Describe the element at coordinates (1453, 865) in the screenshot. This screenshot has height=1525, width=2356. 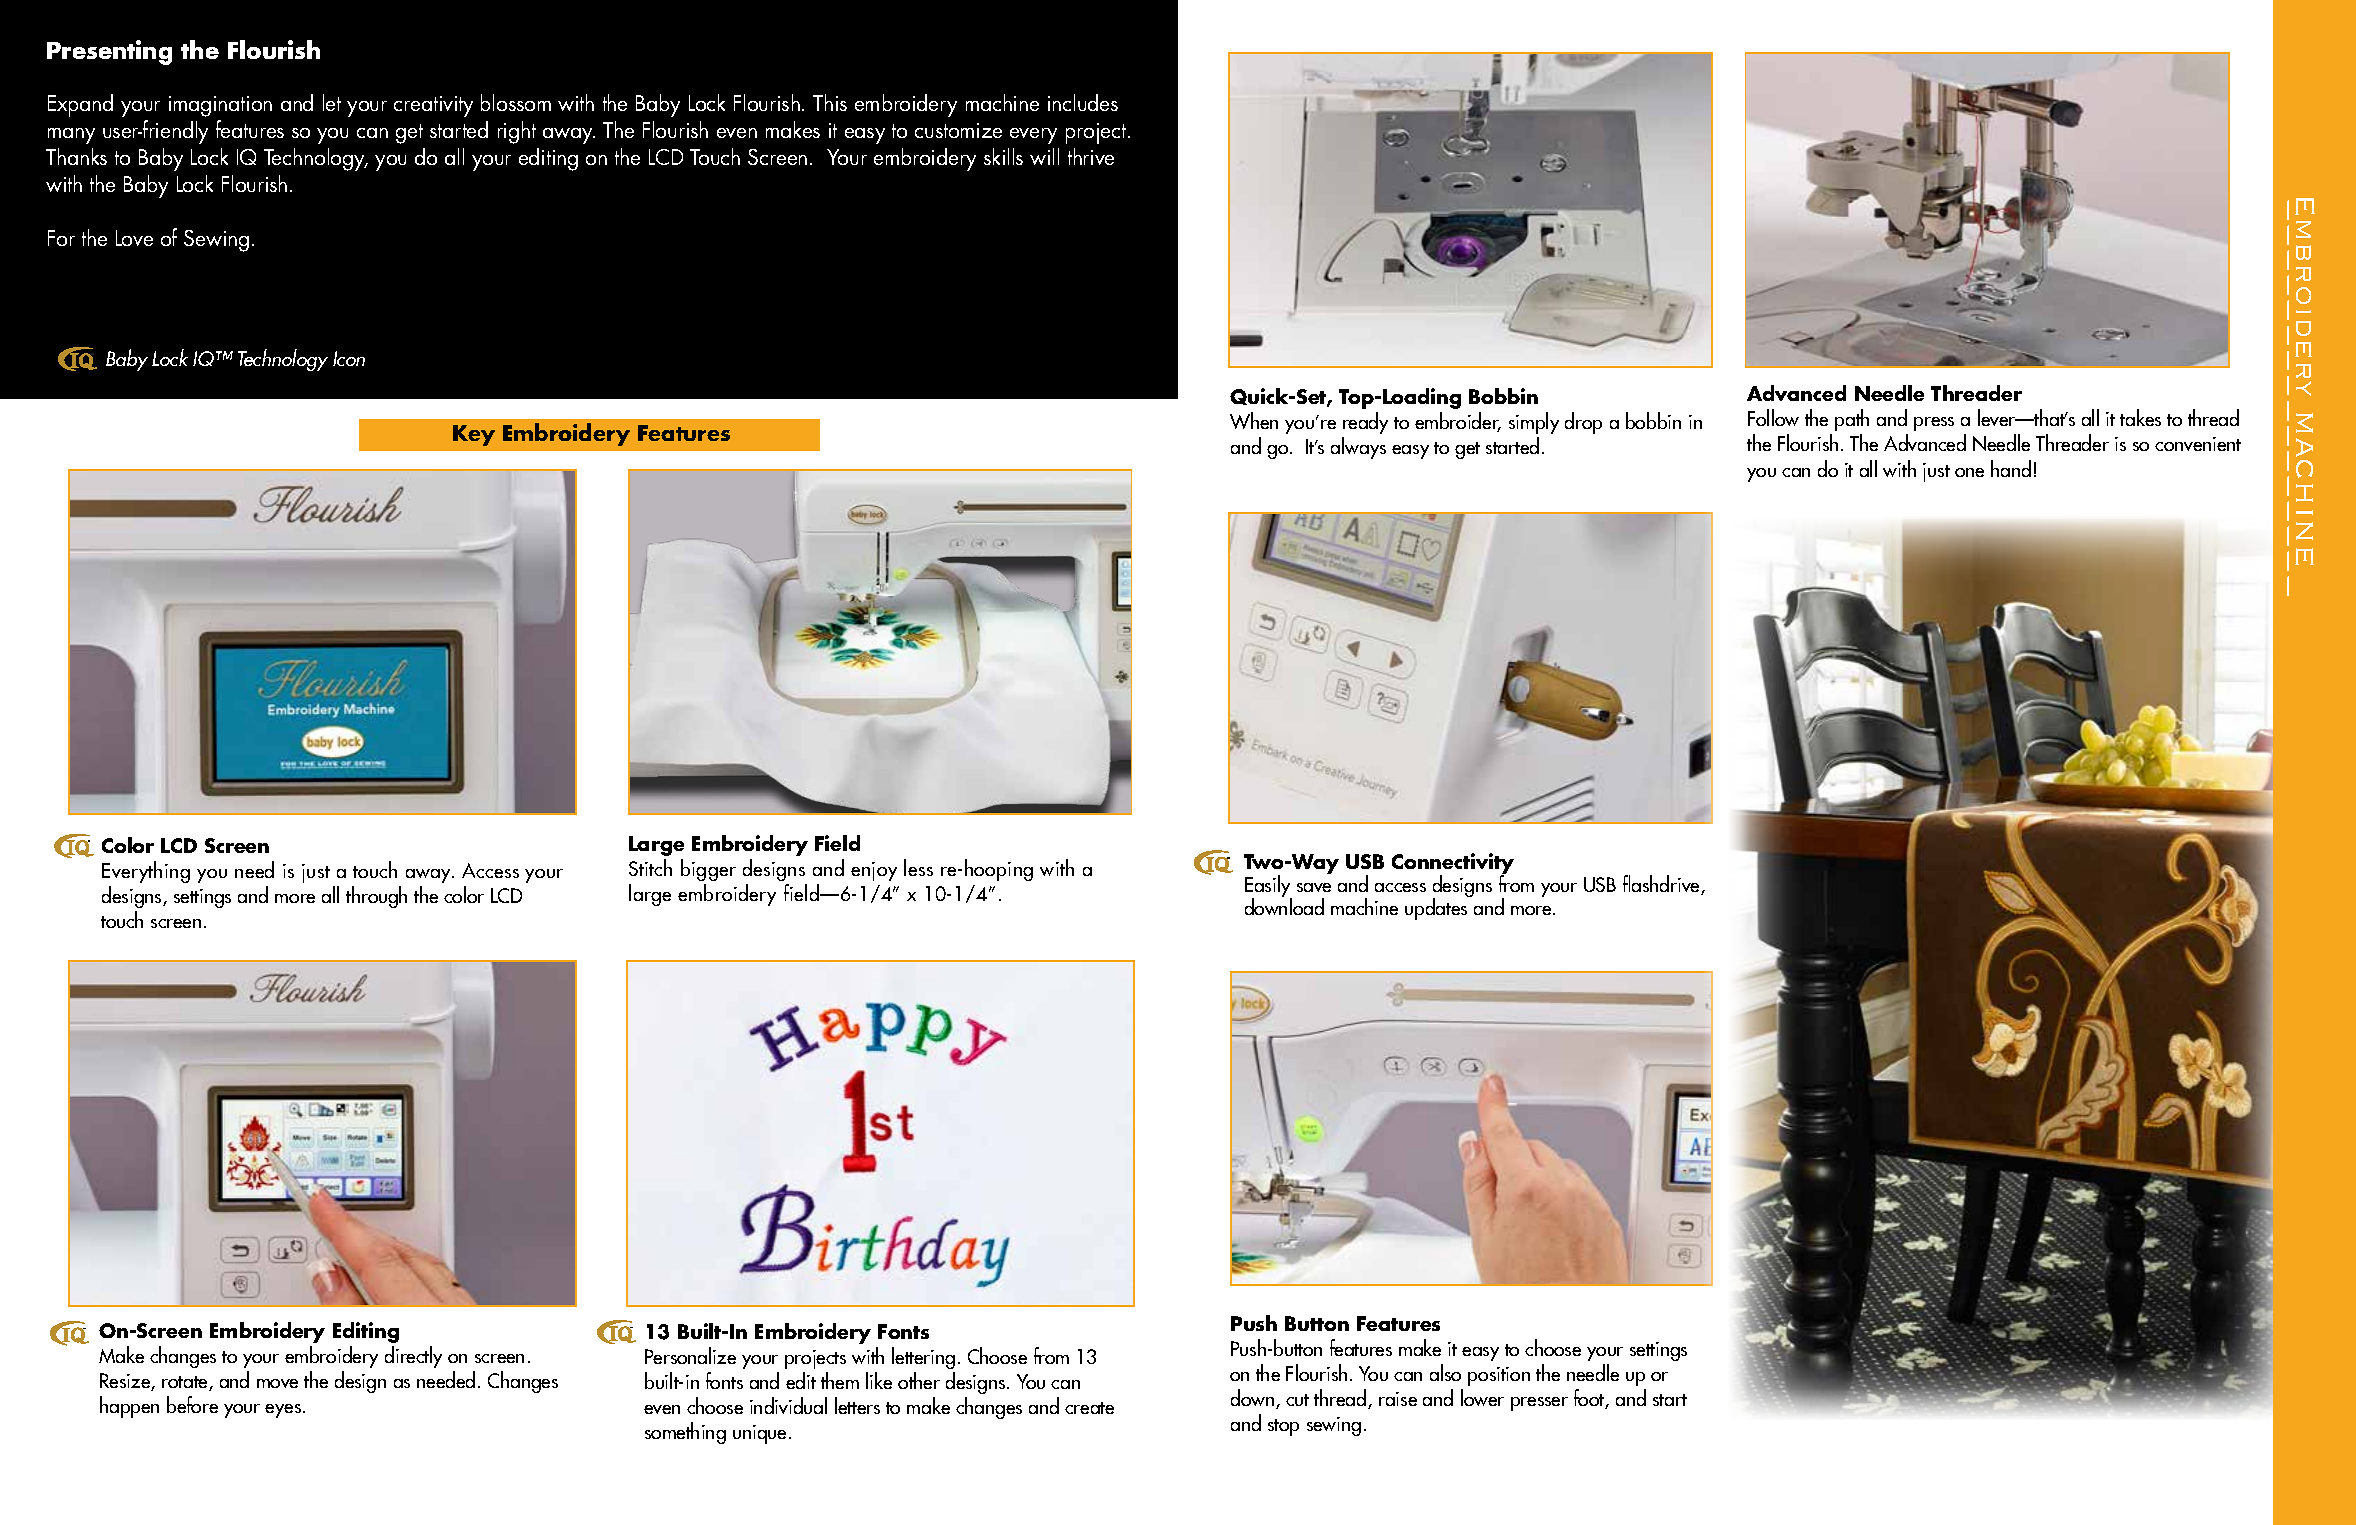
I see `Connectivity` at that location.
